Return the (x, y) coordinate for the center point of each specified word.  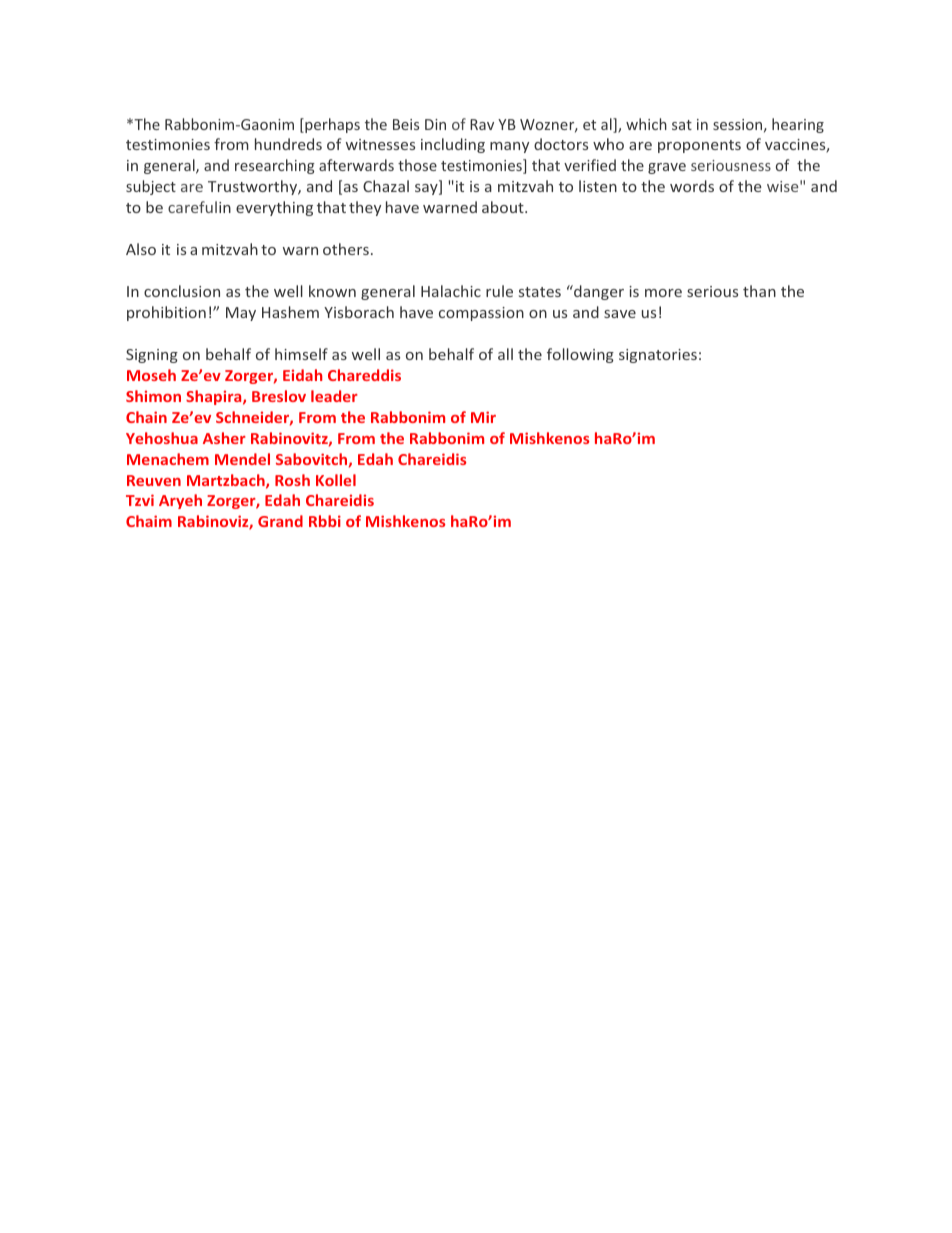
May (241, 314)
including (453, 145)
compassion (481, 314)
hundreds (288, 144)
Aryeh (180, 501)
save (620, 314)
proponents (699, 146)
